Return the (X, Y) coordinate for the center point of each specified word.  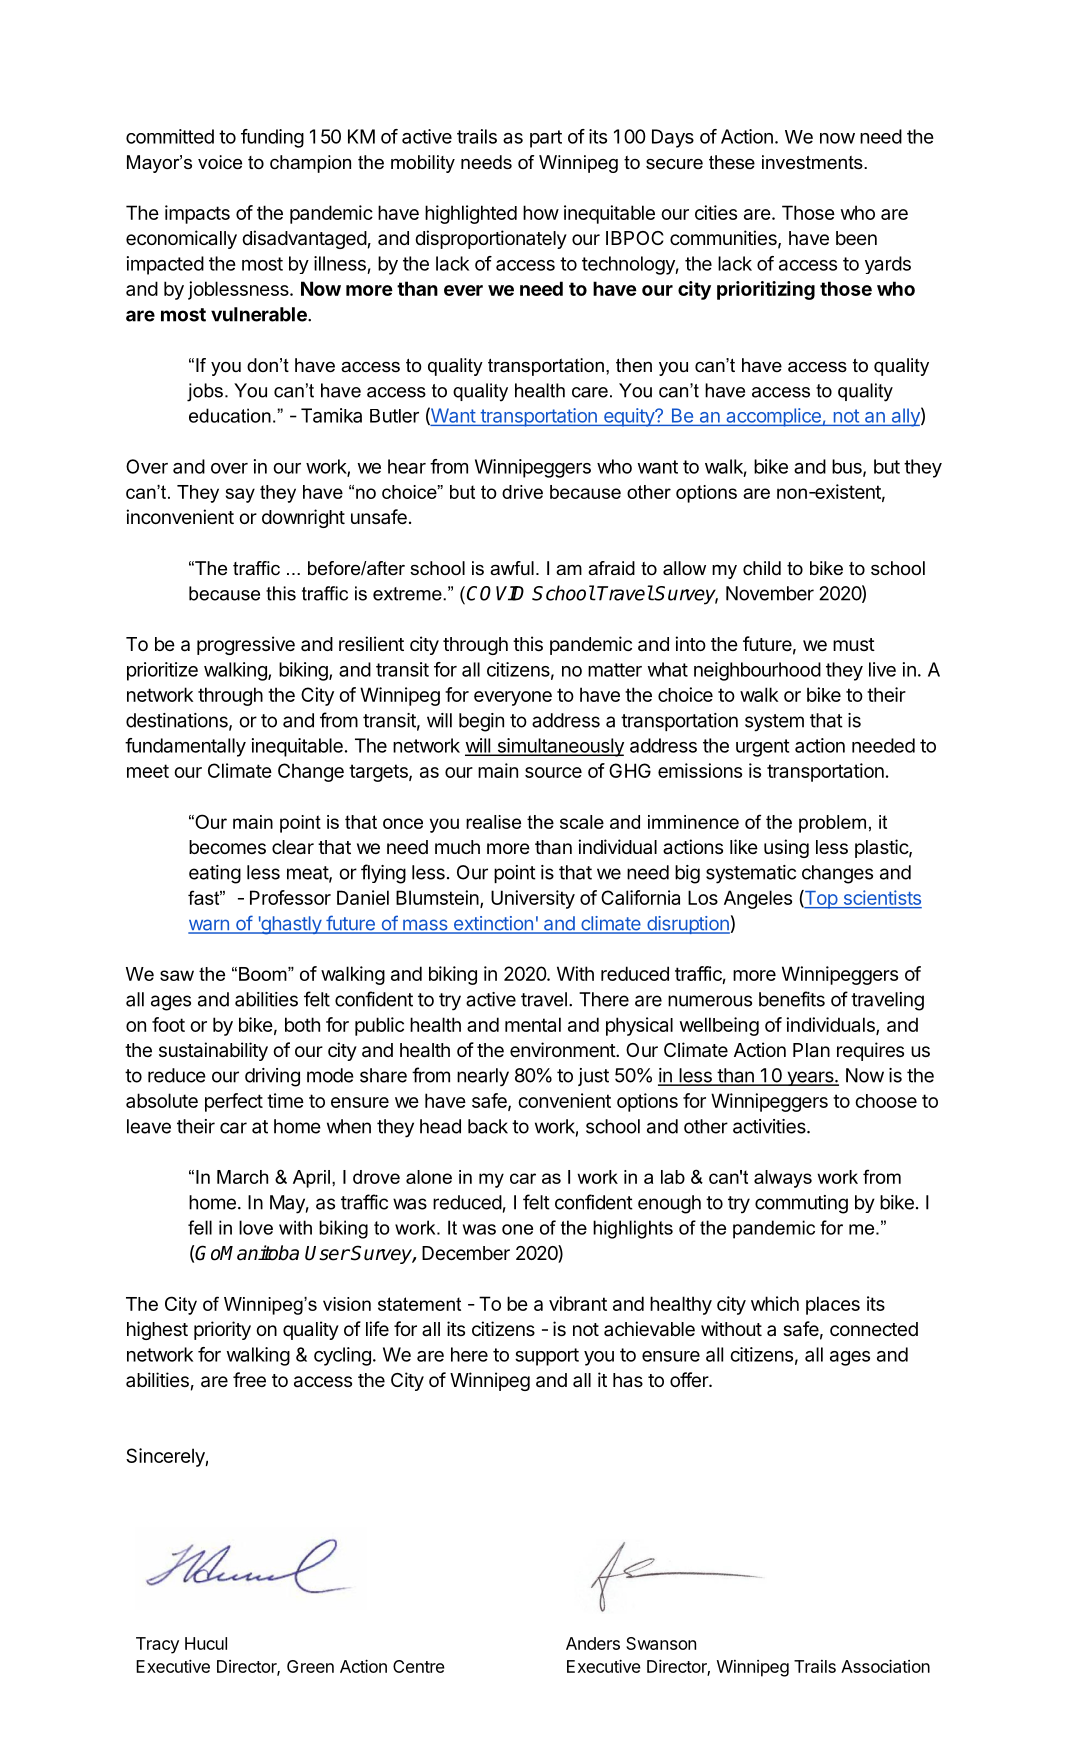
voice (220, 162)
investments (813, 162)
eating (215, 874)
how (541, 212)
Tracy (157, 1645)
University (533, 899)
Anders (593, 1643)
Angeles (758, 899)
